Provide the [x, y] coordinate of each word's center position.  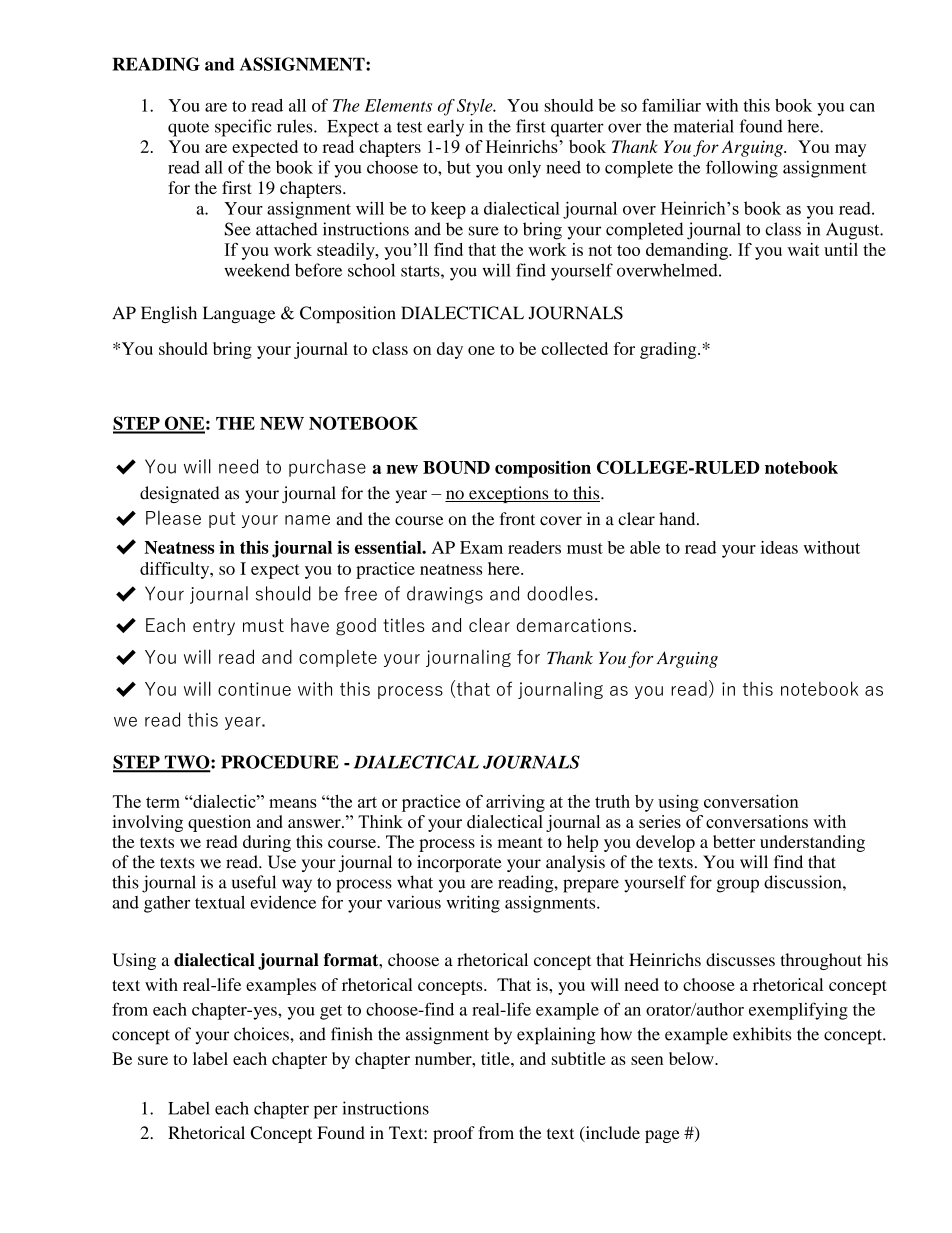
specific [243, 128]
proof [454, 1134]
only [524, 169]
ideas [779, 547]
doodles [560, 593]
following [742, 169]
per [326, 1112]
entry [214, 627]
